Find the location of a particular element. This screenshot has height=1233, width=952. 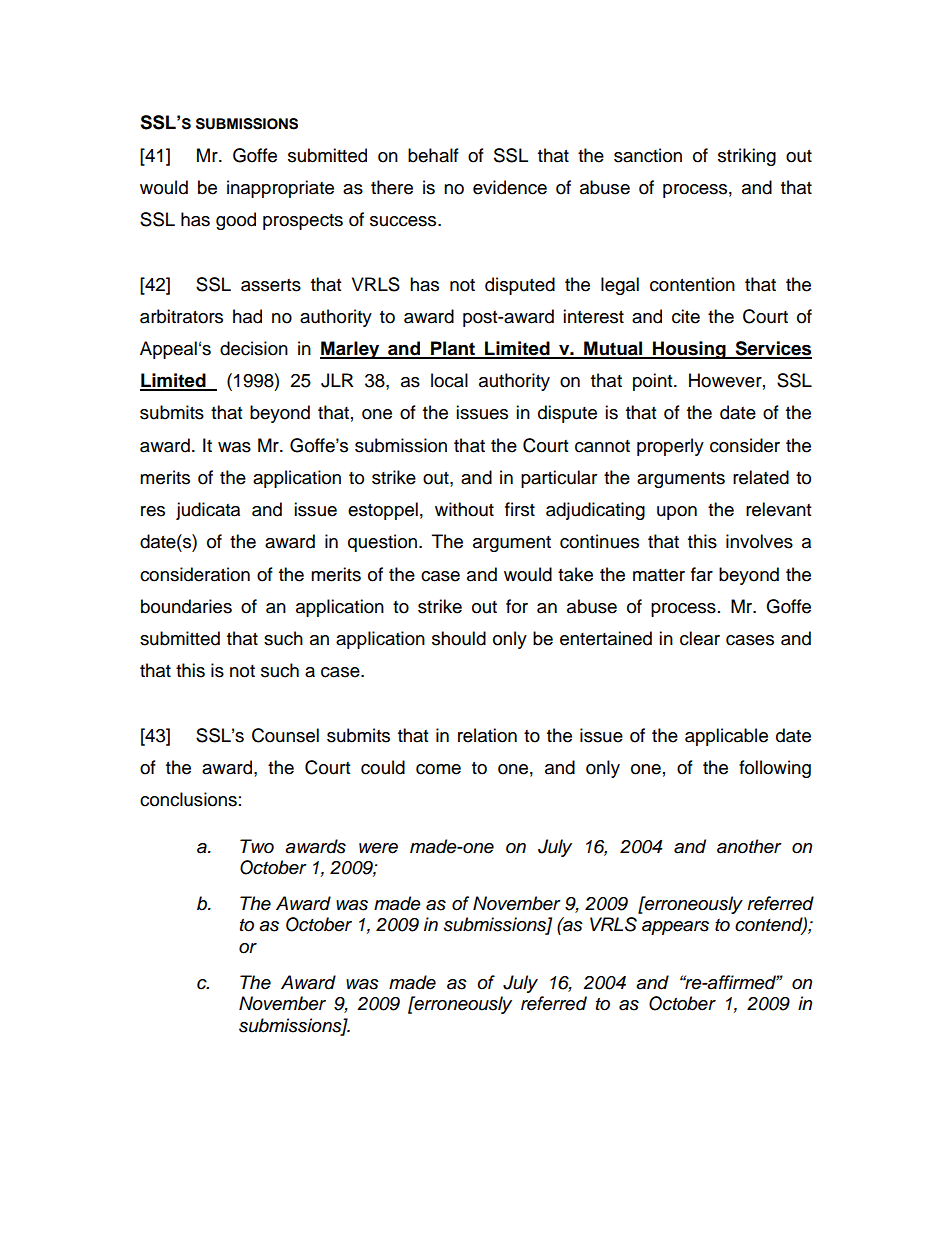

clear is located at coordinates (700, 638).
